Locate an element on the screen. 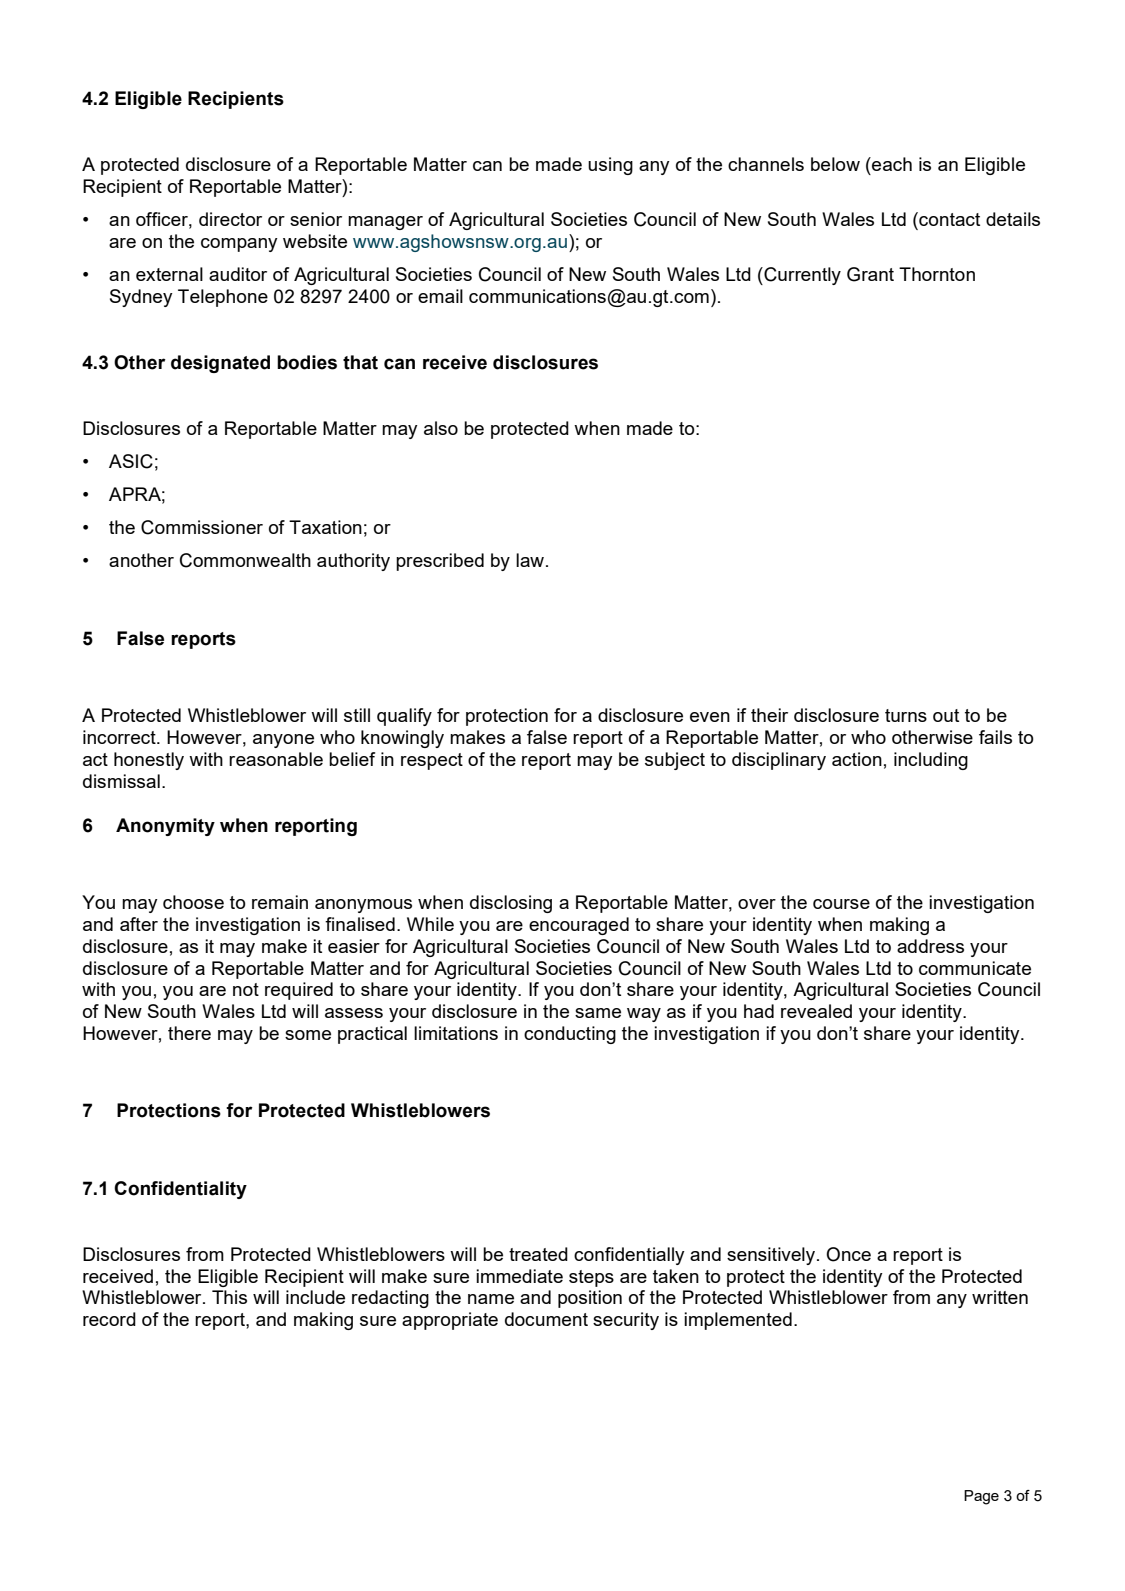 The height and width of the screenshot is (1591, 1125). document is located at coordinates (546, 1319).
